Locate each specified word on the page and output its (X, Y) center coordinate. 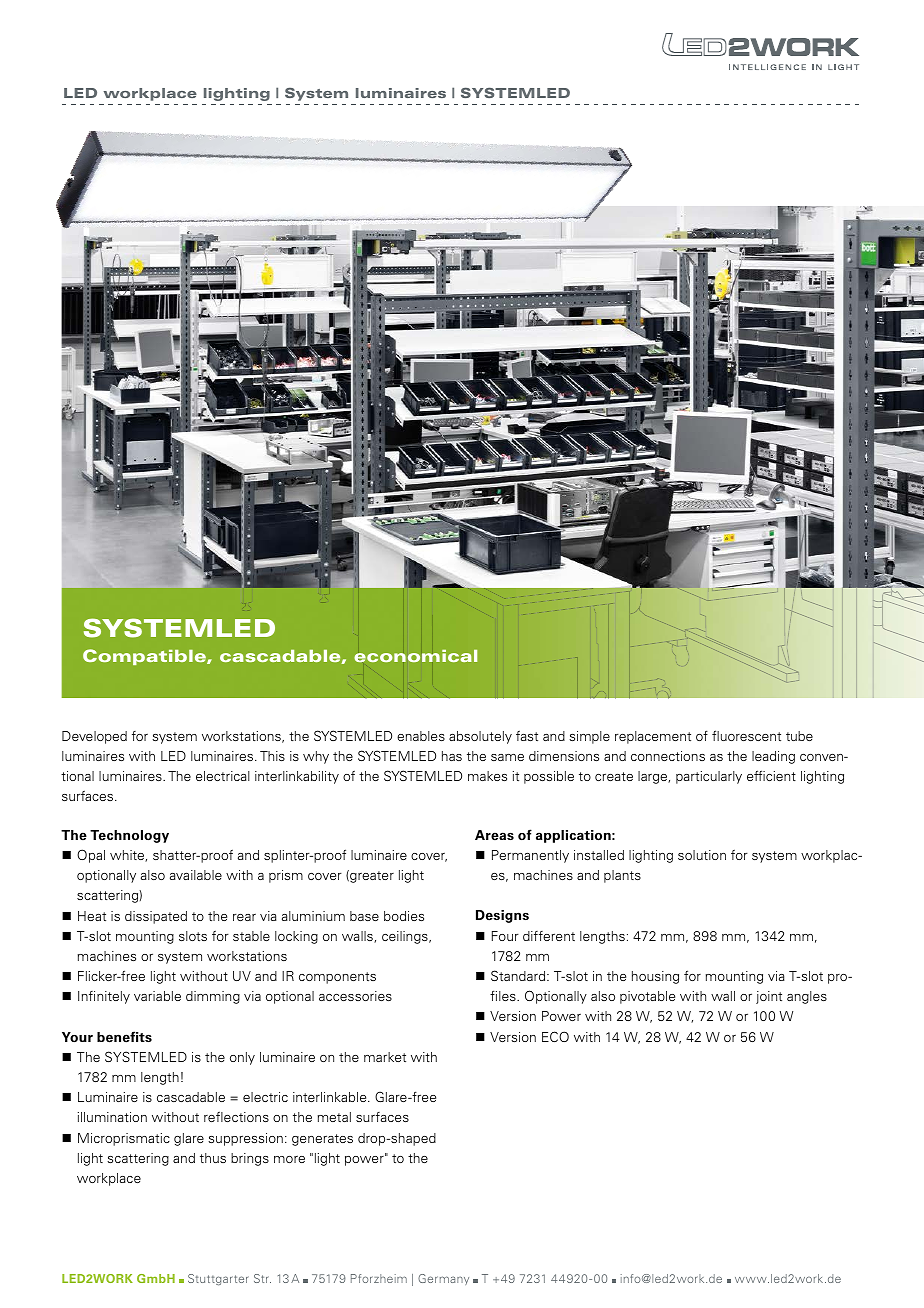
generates (322, 1140)
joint (769, 997)
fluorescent (746, 735)
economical (415, 655)
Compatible (145, 657)
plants (622, 876)
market (385, 1057)
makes (487, 776)
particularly (709, 777)
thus (213, 1158)
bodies (404, 916)
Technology (129, 836)
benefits (124, 1037)
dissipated (156, 917)
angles (807, 997)
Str (262, 1278)
